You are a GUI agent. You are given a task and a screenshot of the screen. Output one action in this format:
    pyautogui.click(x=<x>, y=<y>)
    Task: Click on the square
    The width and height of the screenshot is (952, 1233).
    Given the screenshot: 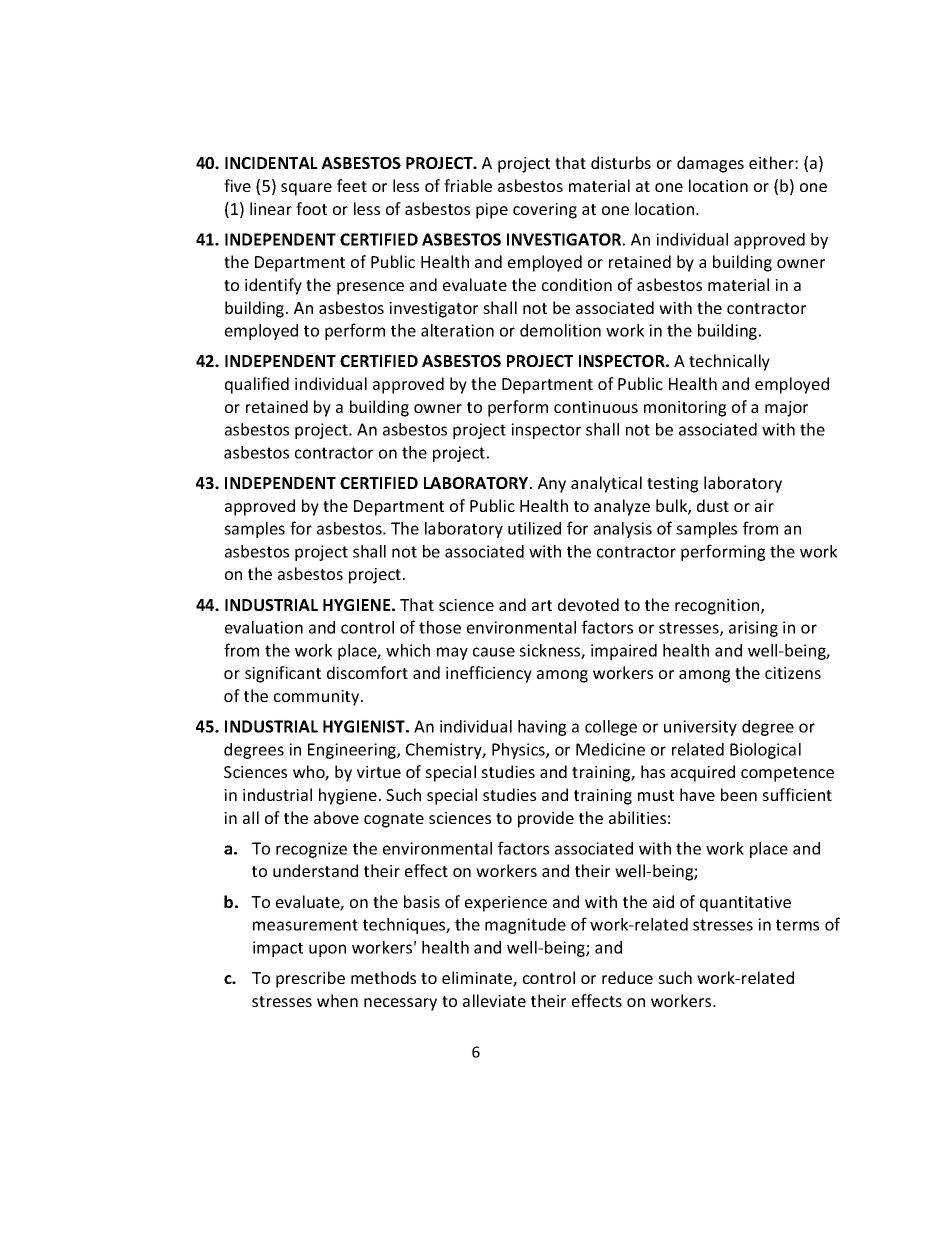 What is the action you would take?
    pyautogui.click(x=306, y=189)
